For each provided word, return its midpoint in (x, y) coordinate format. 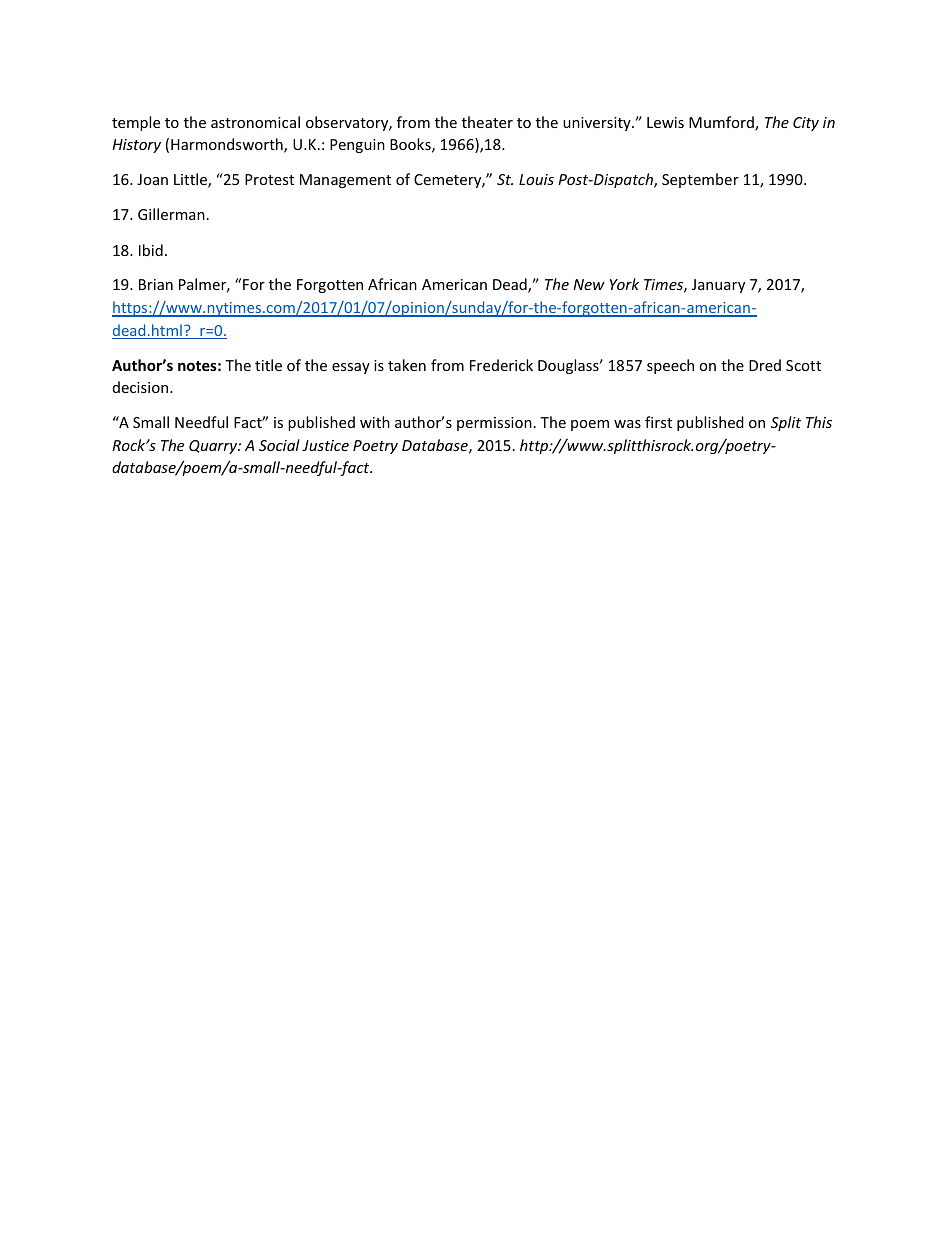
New (589, 284)
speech (670, 366)
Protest (269, 179)
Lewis (665, 122)
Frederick (501, 365)
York (624, 284)
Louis (536, 179)
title (268, 365)
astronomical (255, 122)
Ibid (151, 250)
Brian (156, 284)
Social (279, 445)
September (700, 180)
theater (487, 122)
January (718, 286)
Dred (765, 365)
